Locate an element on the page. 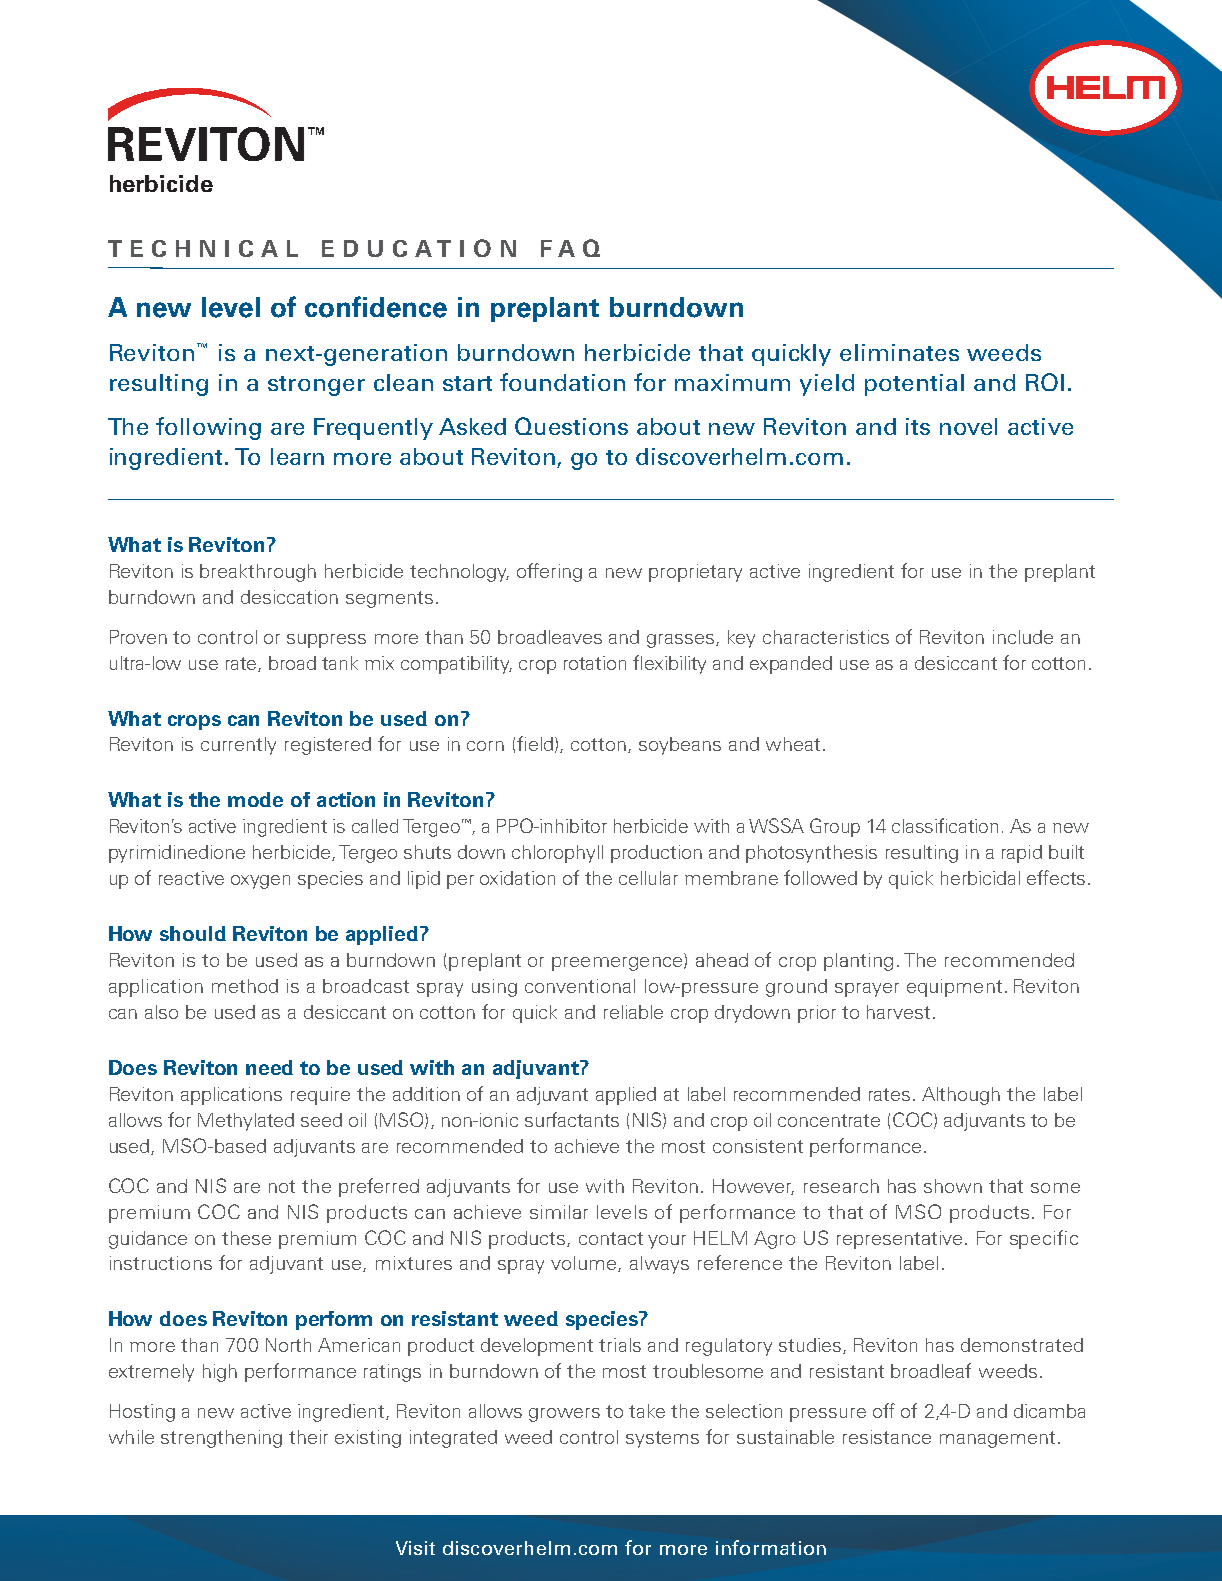  following is located at coordinates (208, 428).
